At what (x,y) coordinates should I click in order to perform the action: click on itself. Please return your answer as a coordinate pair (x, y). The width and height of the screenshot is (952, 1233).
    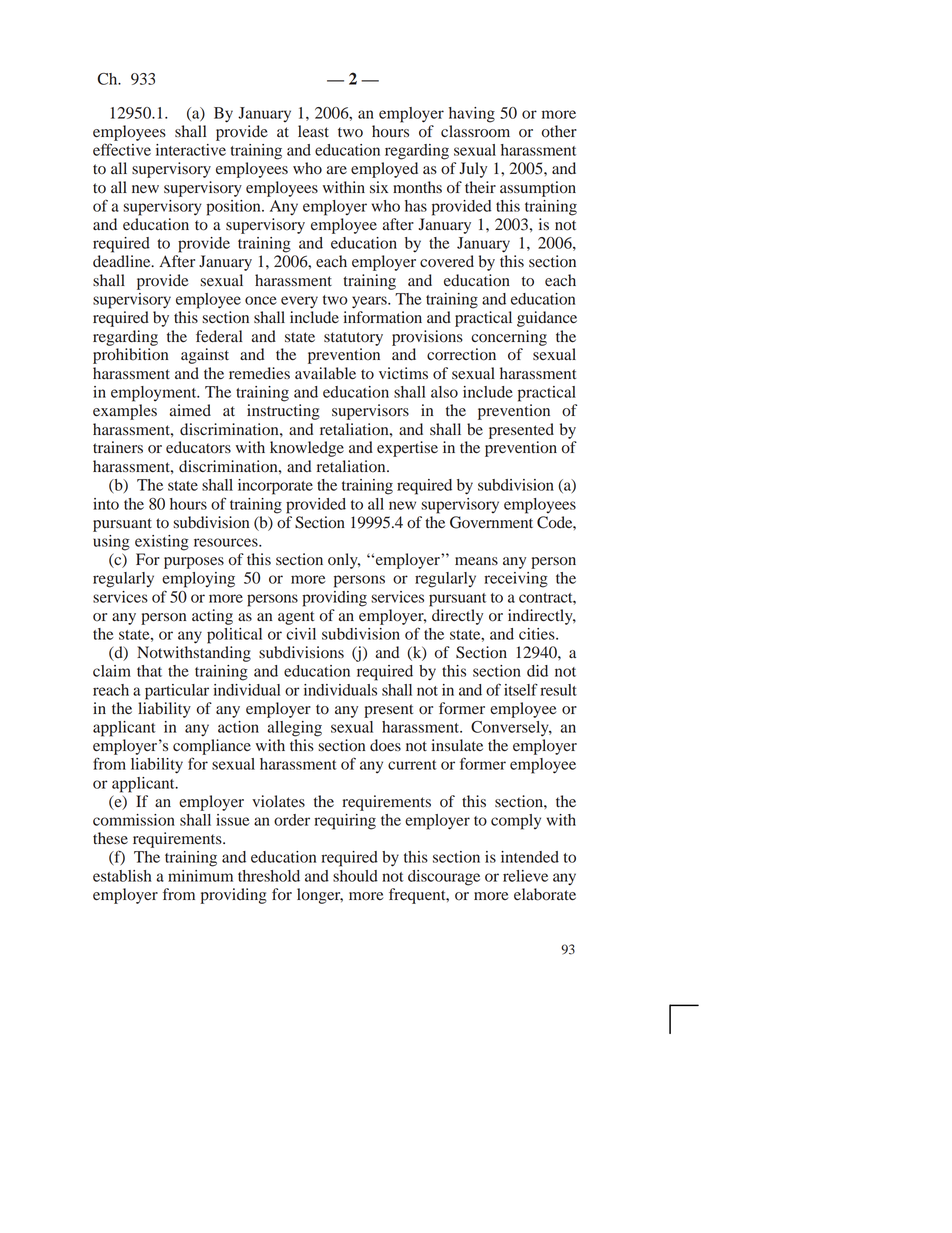
    Looking at the image, I should click on (521, 689).
